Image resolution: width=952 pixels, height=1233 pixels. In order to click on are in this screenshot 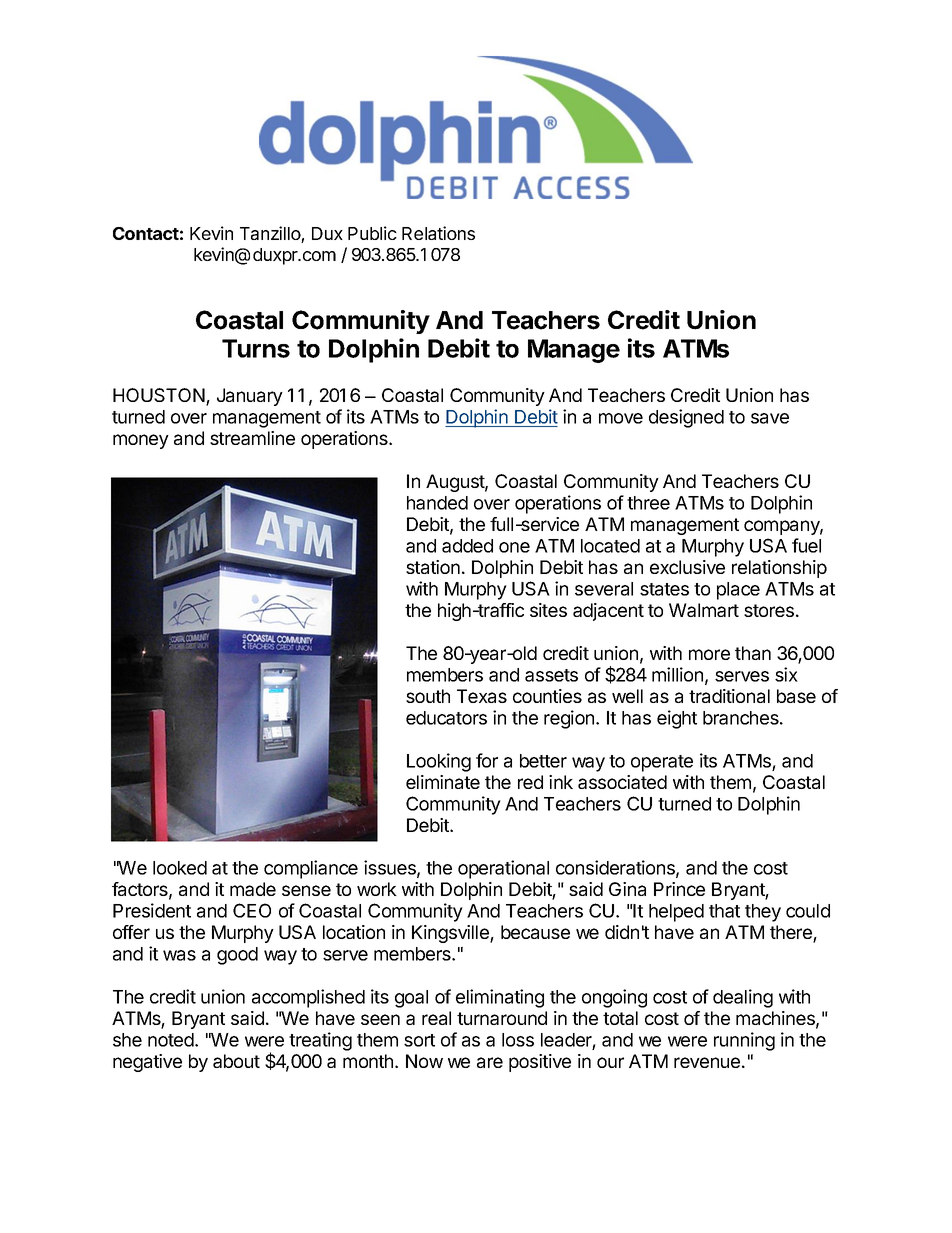, I will do `click(490, 1062)`.
